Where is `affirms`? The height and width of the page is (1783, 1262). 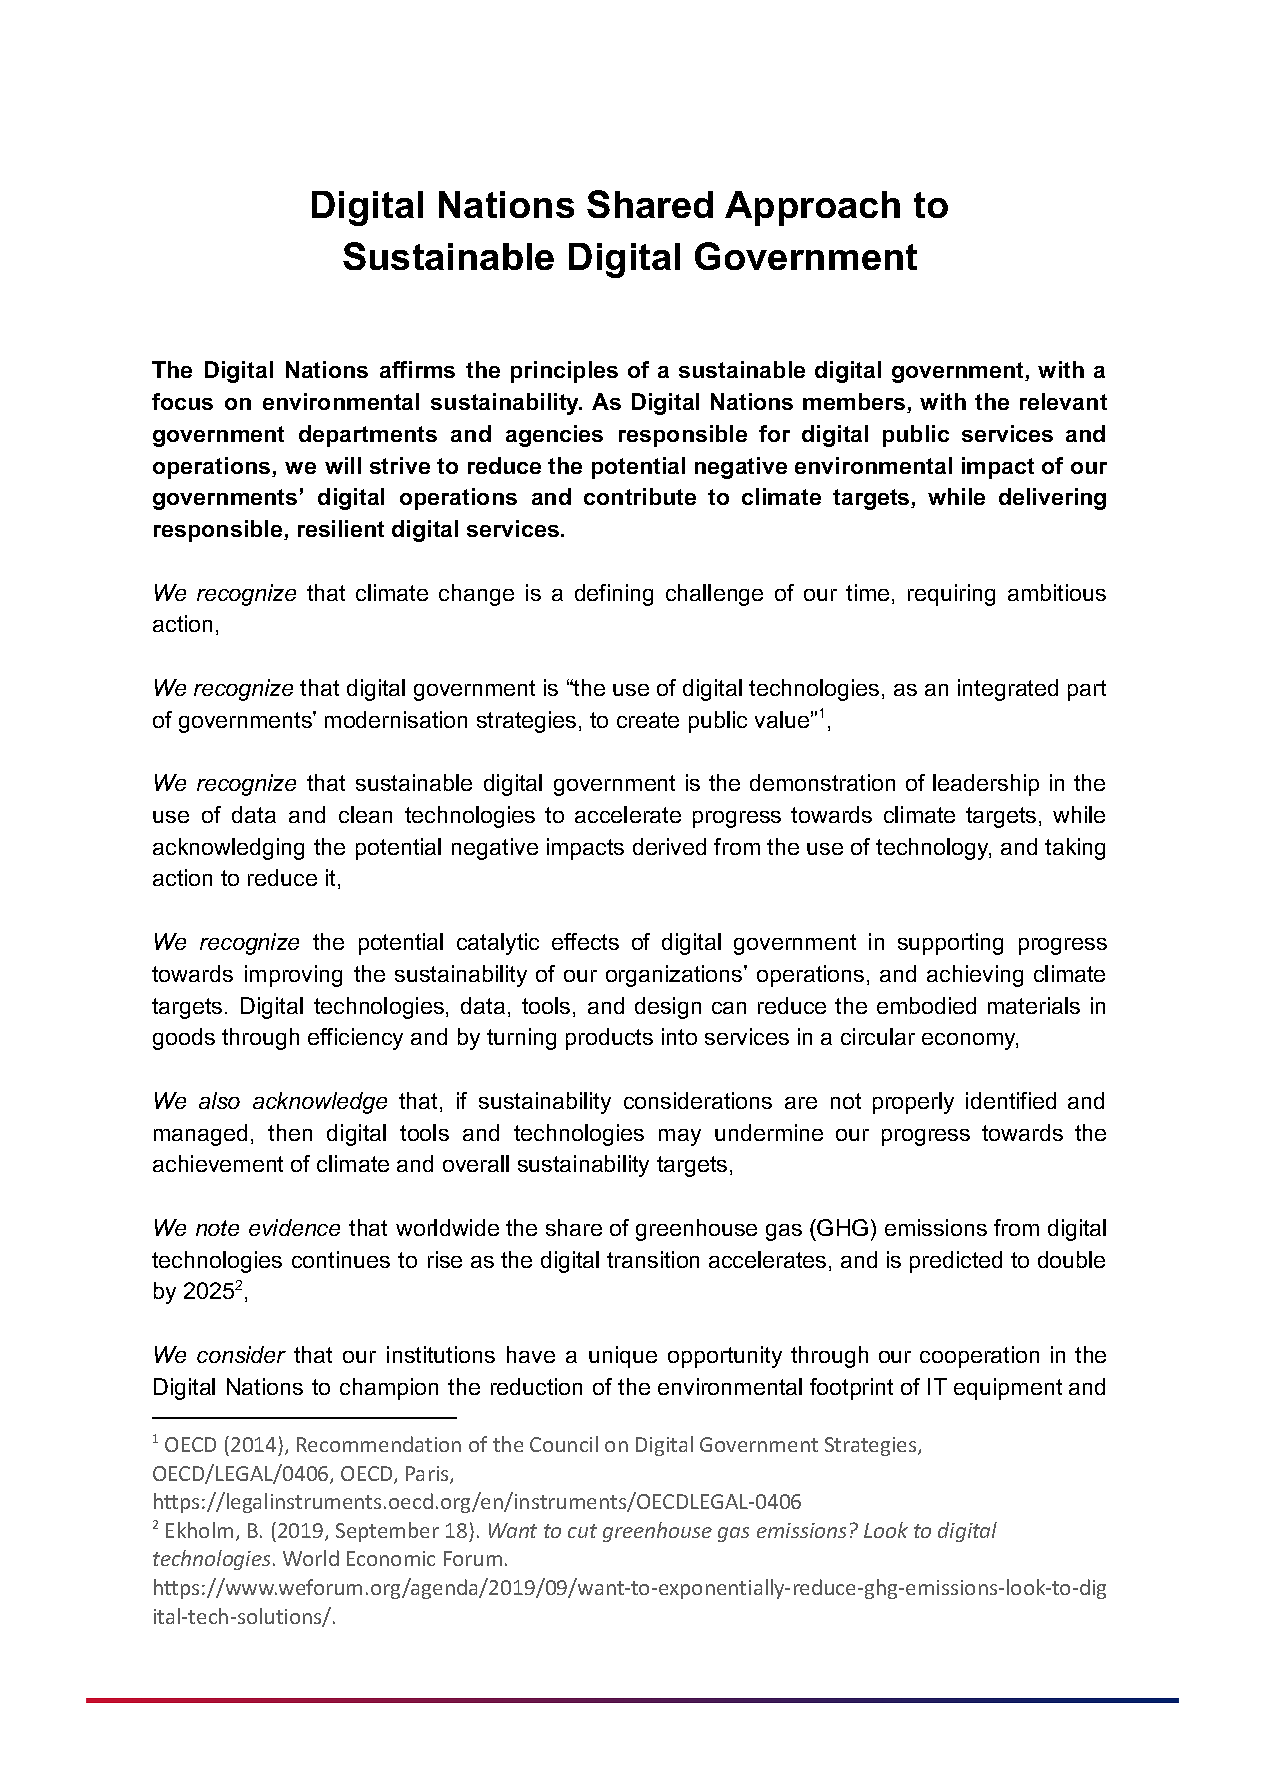 affirms is located at coordinates (417, 369).
